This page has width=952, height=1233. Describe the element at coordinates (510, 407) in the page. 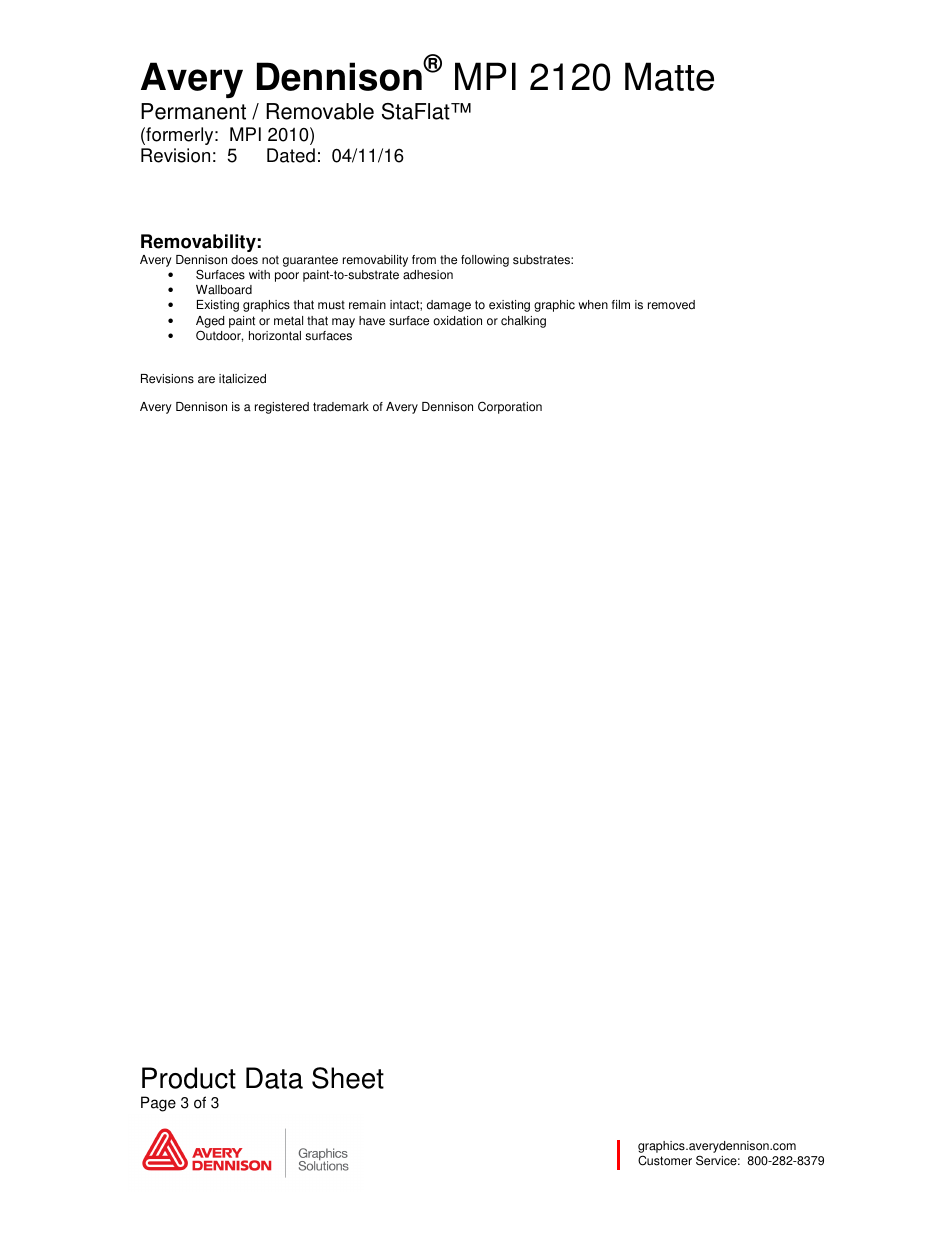

I see `Corporation` at that location.
